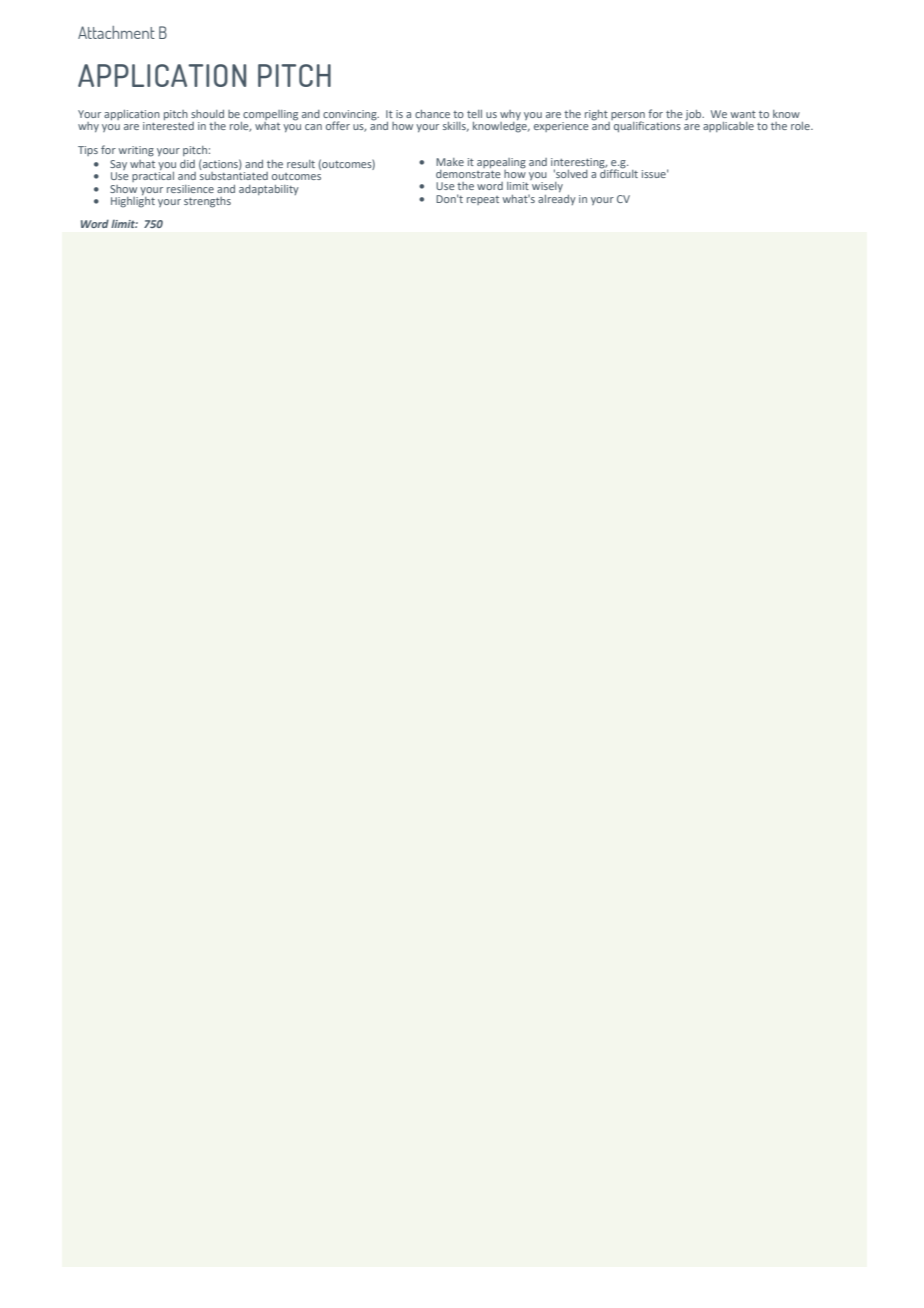 The image size is (924, 1308). Describe the element at coordinates (432, 114) in the screenshot. I see `chance` at that location.
